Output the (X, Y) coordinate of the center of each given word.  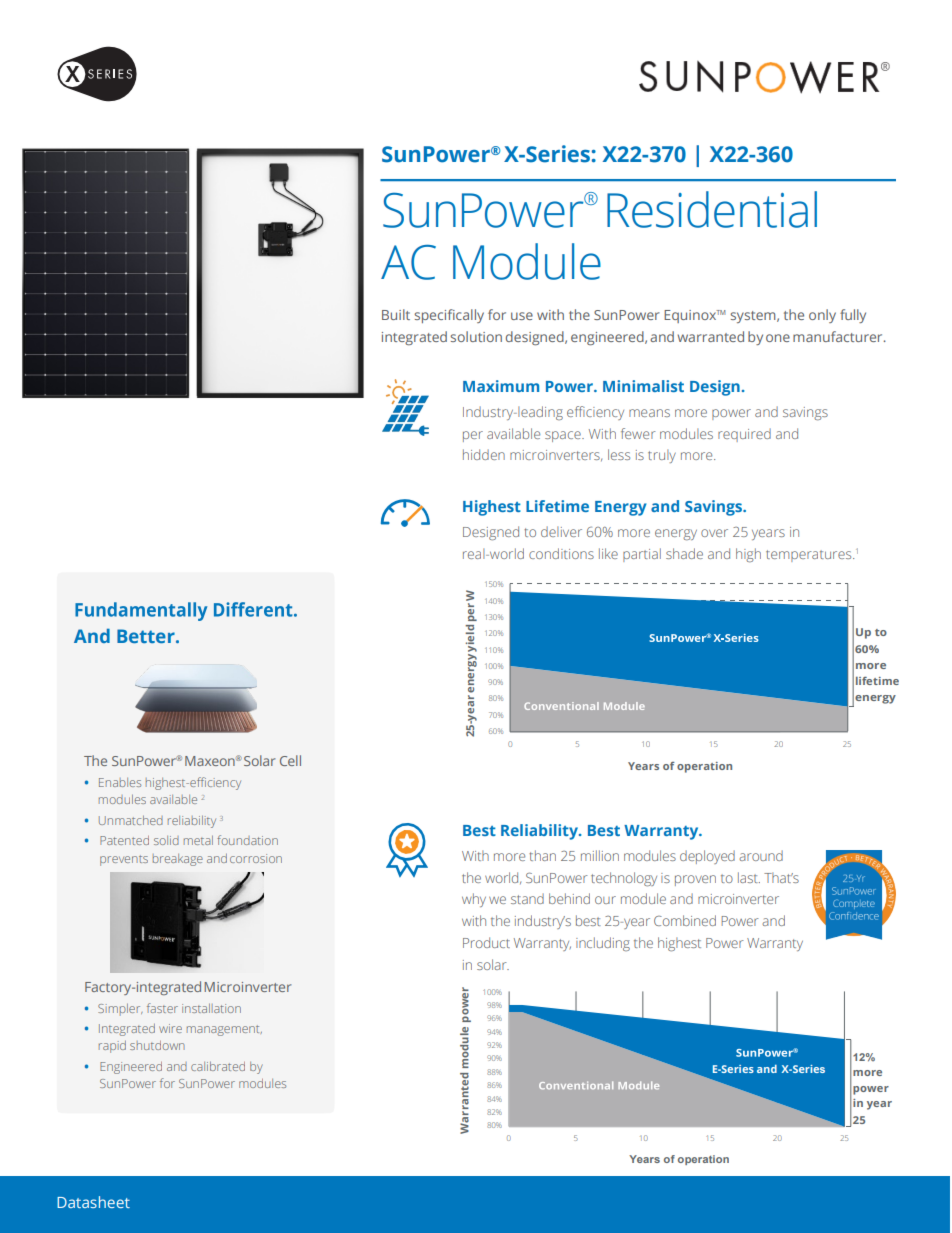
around (761, 855)
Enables (120, 782)
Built (396, 314)
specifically (449, 316)
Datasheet (93, 1202)
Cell (290, 760)
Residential (712, 209)
